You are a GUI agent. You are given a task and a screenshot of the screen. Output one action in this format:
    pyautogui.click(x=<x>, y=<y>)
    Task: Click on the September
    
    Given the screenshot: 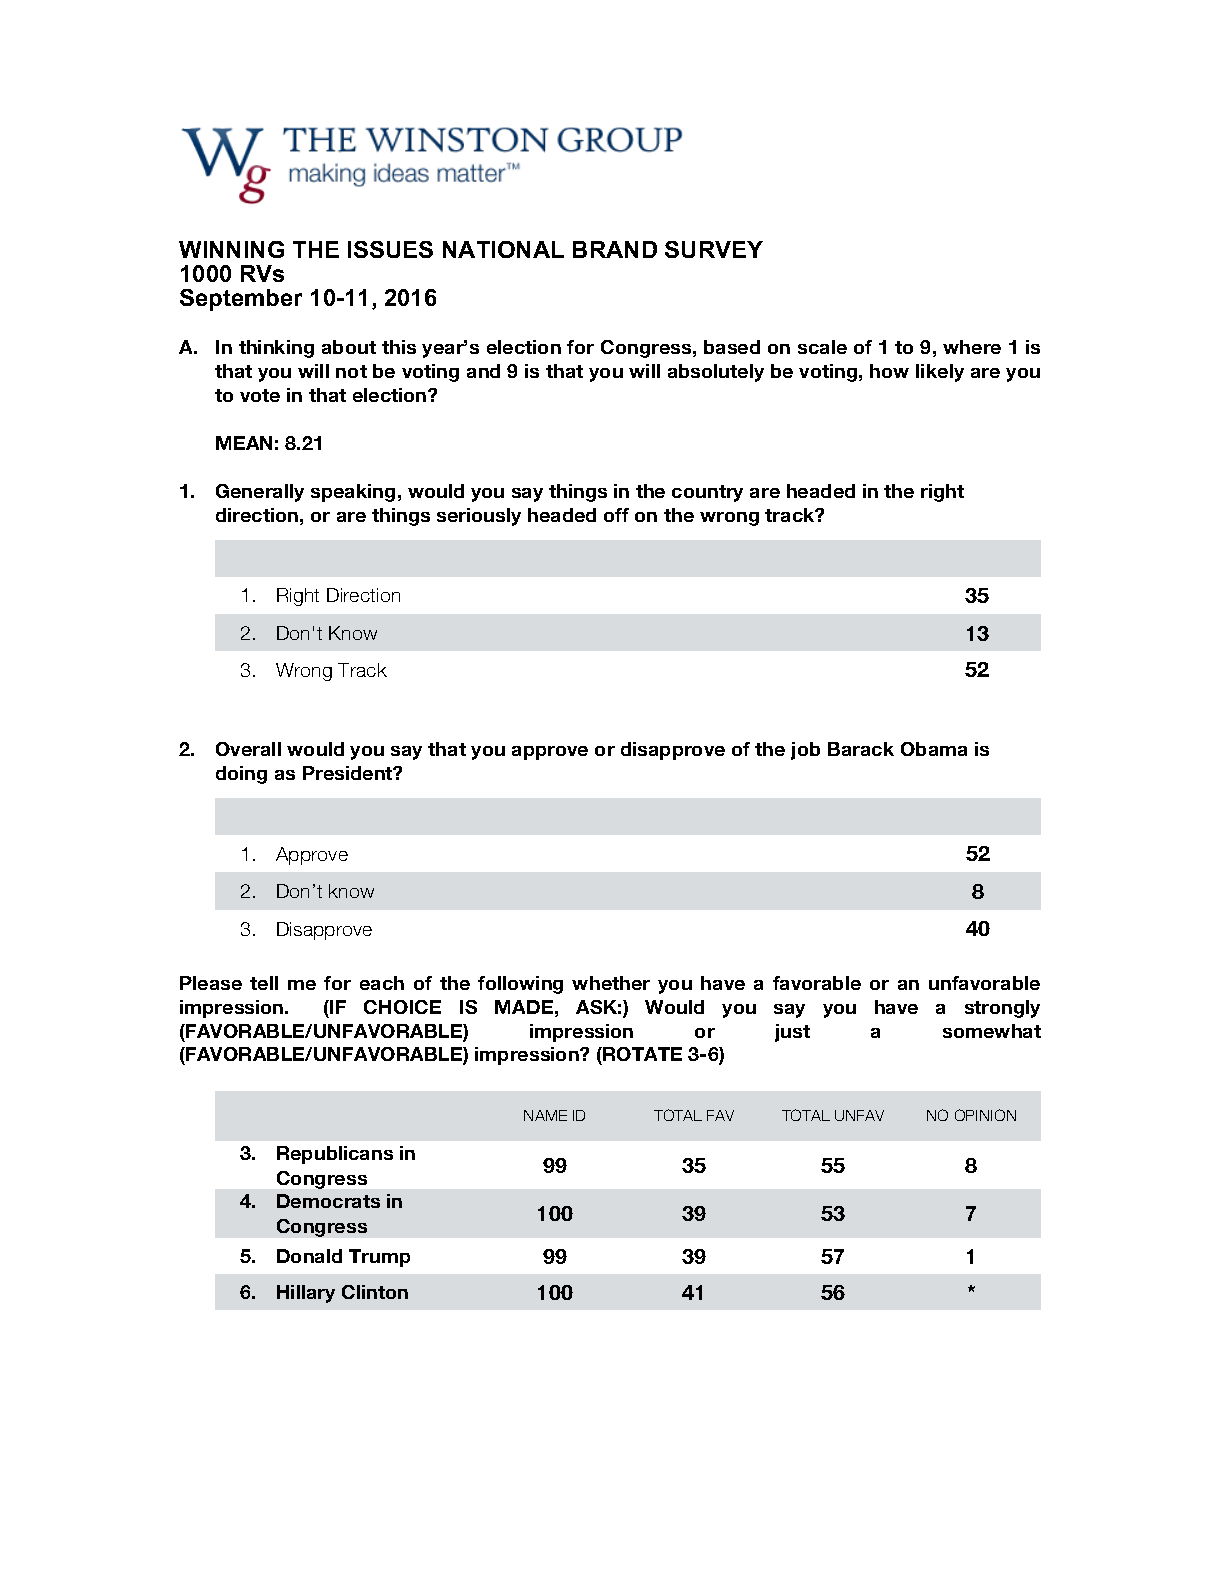 What is the action you would take?
    pyautogui.click(x=241, y=300)
